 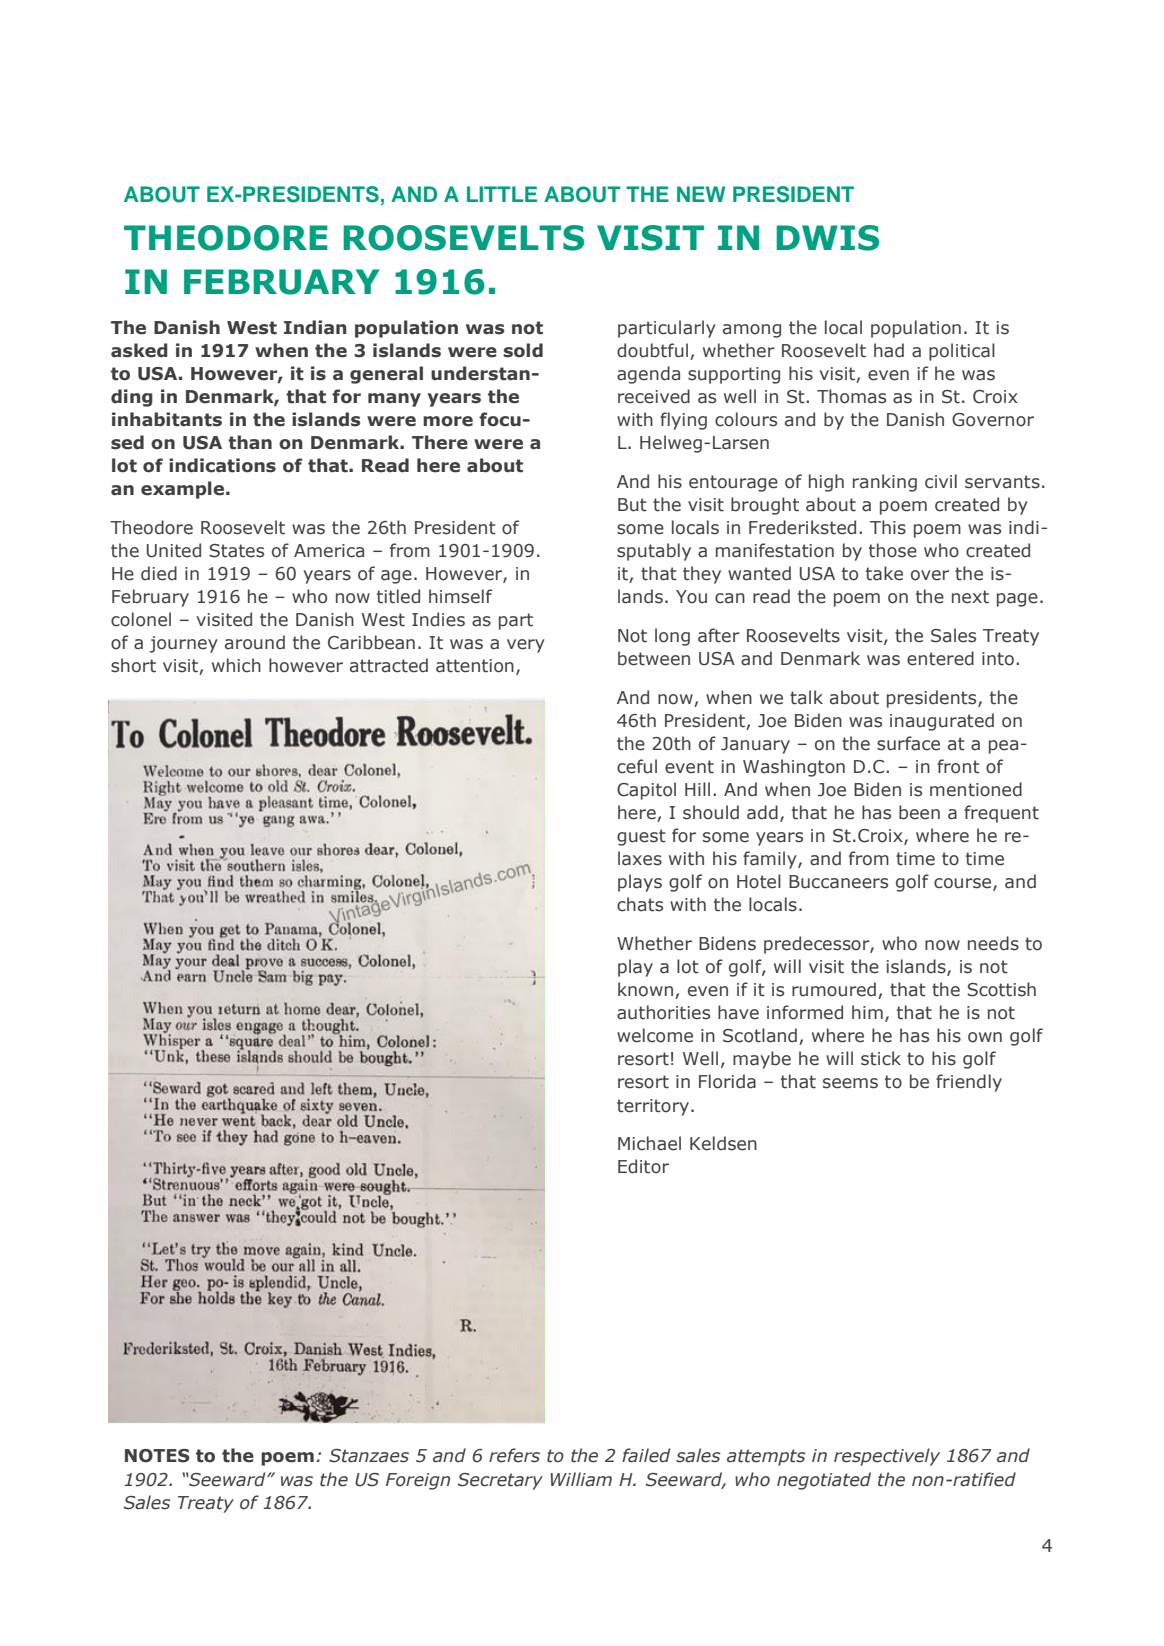 What do you see at coordinates (993, 943) in the screenshot?
I see `needs` at bounding box center [993, 943].
